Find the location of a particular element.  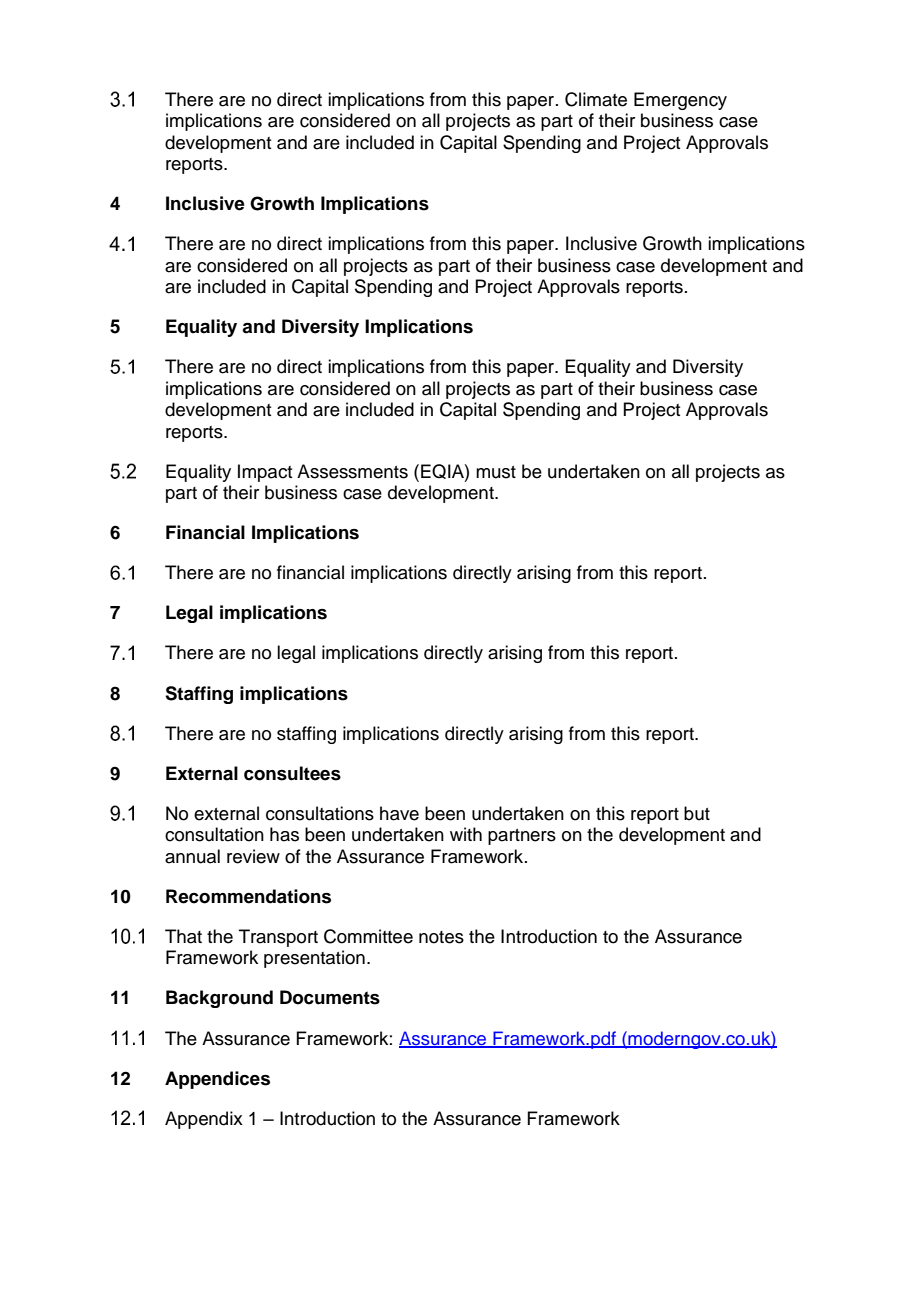

Impact is located at coordinates (265, 473).
